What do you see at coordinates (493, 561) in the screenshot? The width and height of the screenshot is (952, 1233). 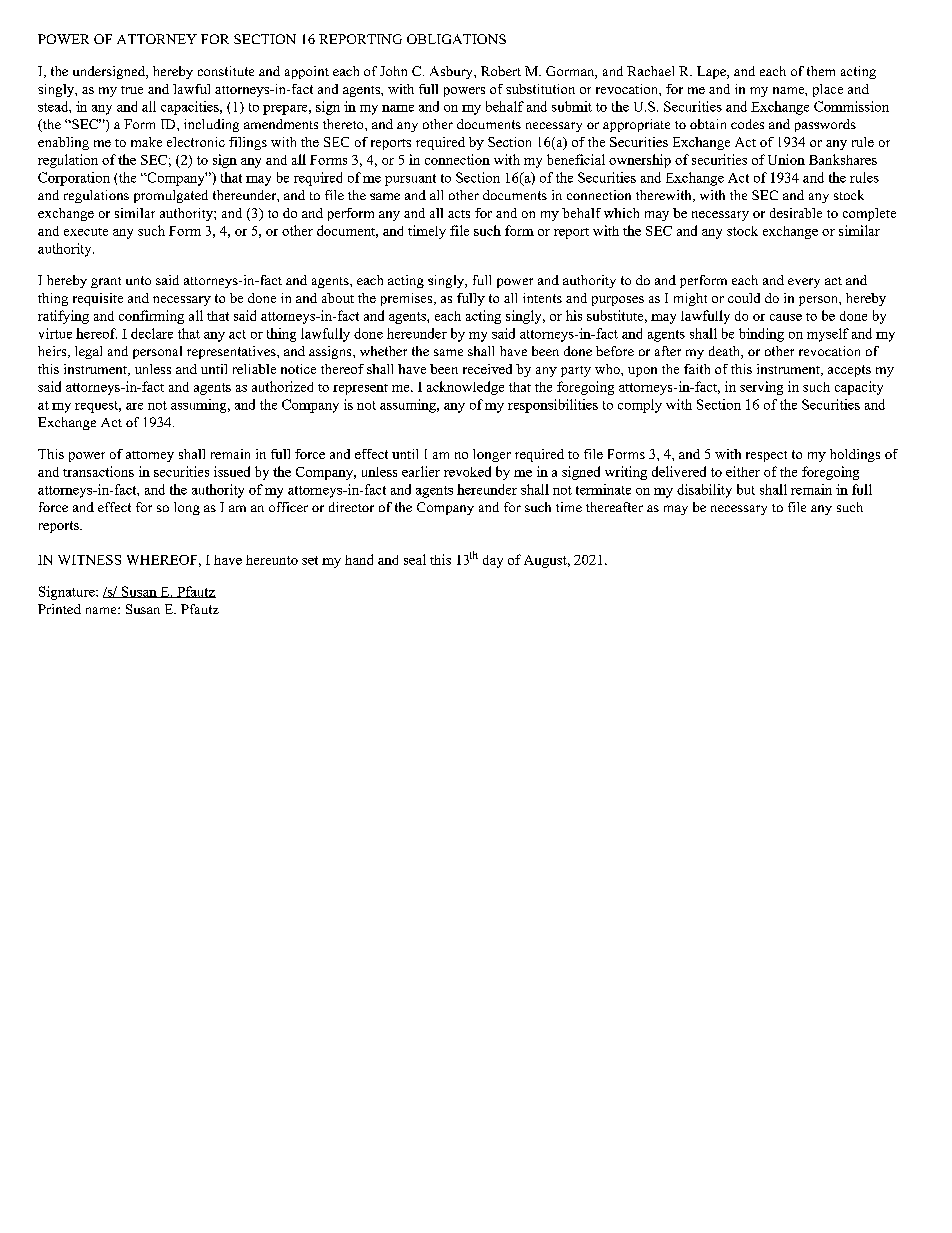 I see `day` at bounding box center [493, 561].
